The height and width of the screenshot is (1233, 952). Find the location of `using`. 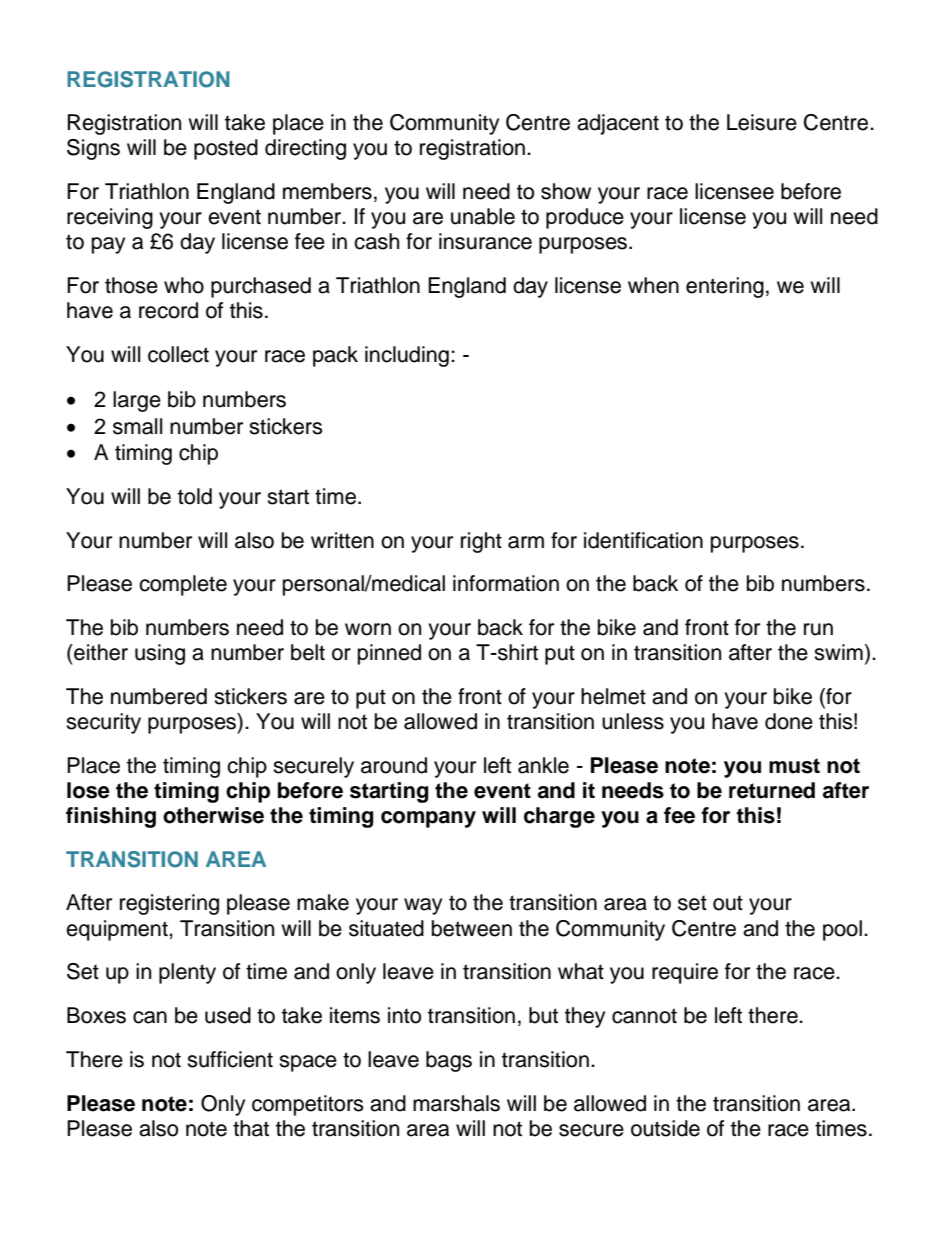

using is located at coordinates (160, 654).
